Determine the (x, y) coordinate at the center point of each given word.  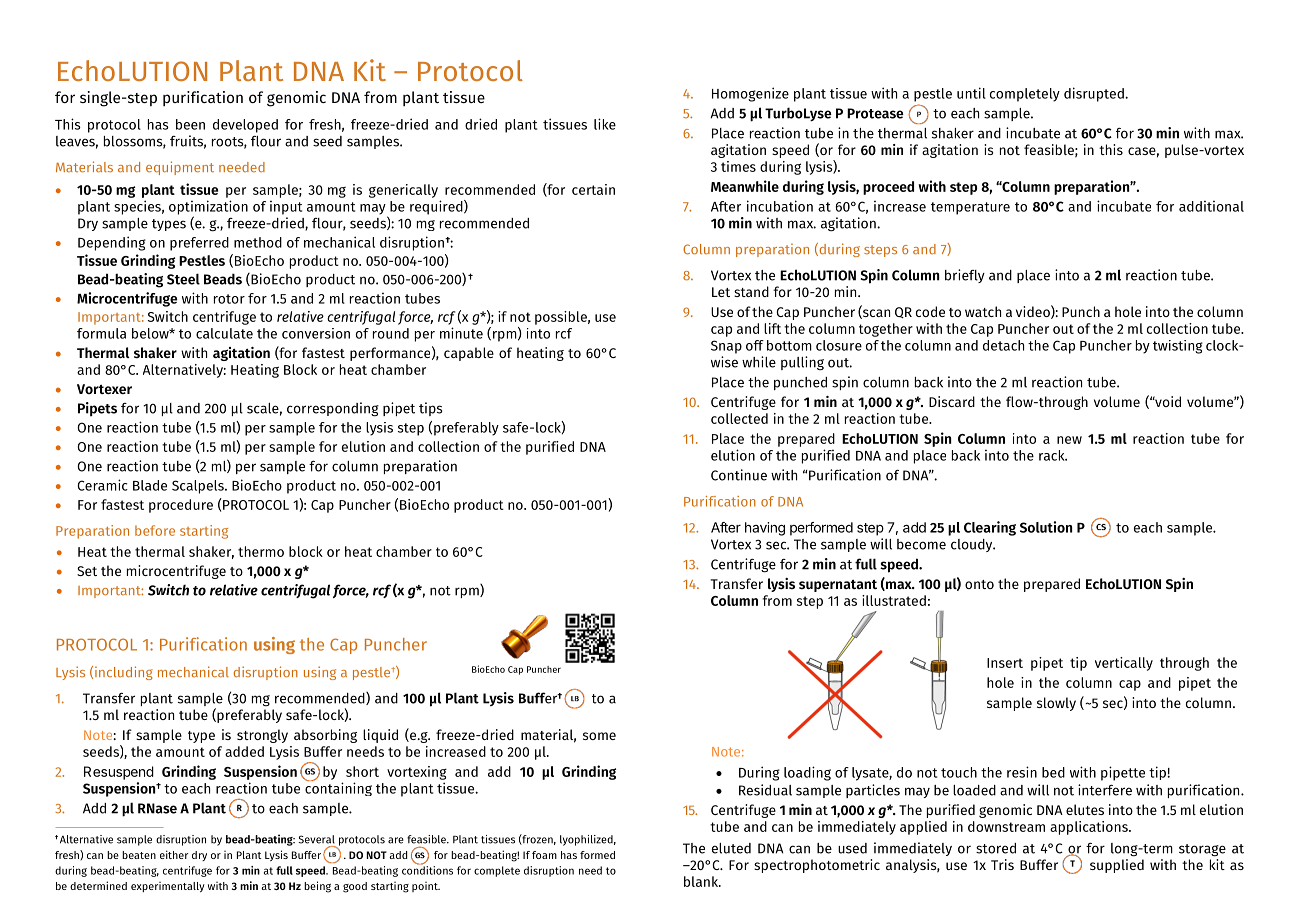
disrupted (1095, 94)
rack (1053, 455)
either (174, 854)
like (605, 124)
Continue (739, 475)
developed (245, 126)
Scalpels (199, 487)
